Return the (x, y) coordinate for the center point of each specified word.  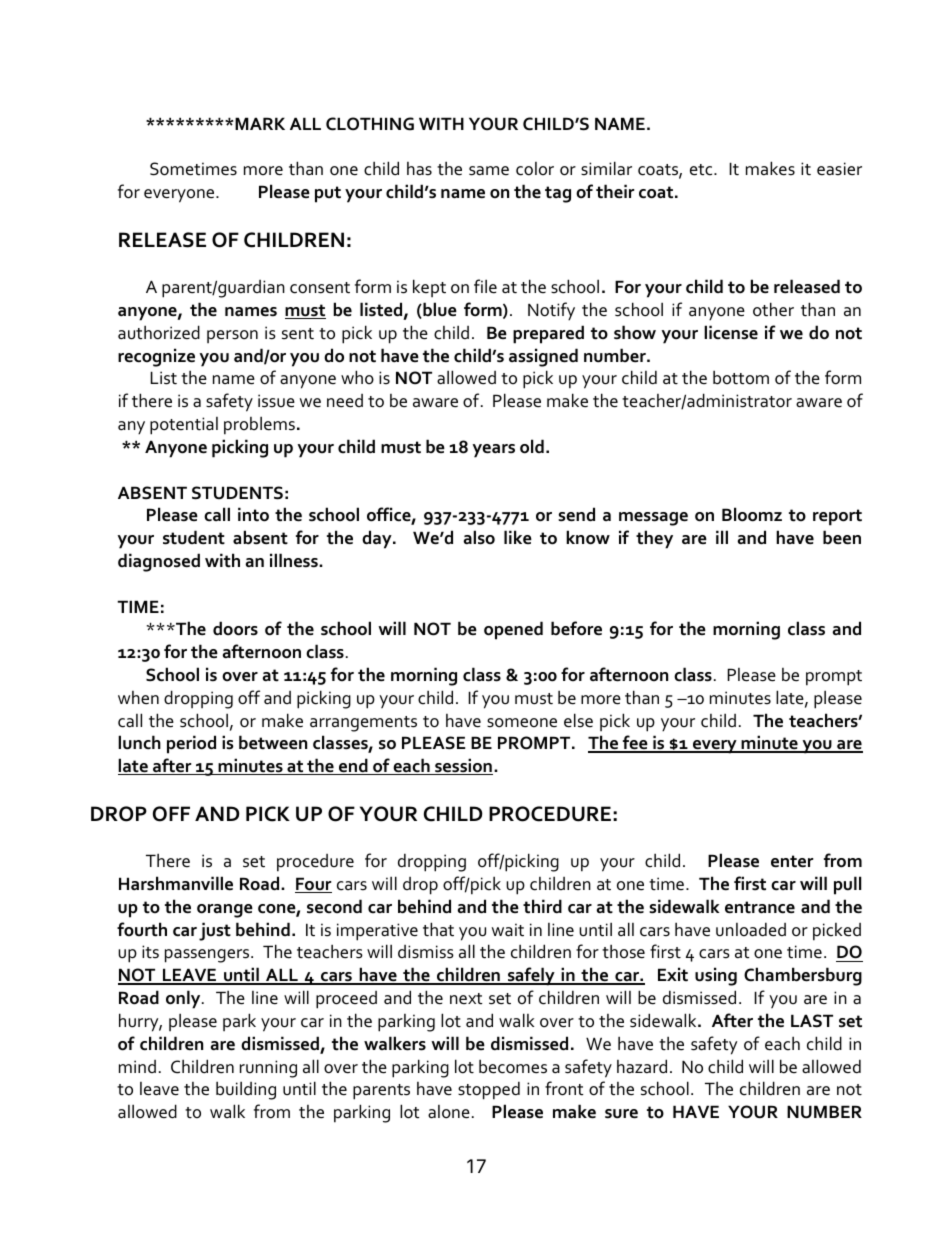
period (191, 744)
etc (702, 170)
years (494, 451)
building (246, 1090)
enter (792, 861)
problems (259, 425)
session (463, 766)
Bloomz (752, 514)
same (489, 171)
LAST (812, 1021)
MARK (260, 123)
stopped (489, 1090)
